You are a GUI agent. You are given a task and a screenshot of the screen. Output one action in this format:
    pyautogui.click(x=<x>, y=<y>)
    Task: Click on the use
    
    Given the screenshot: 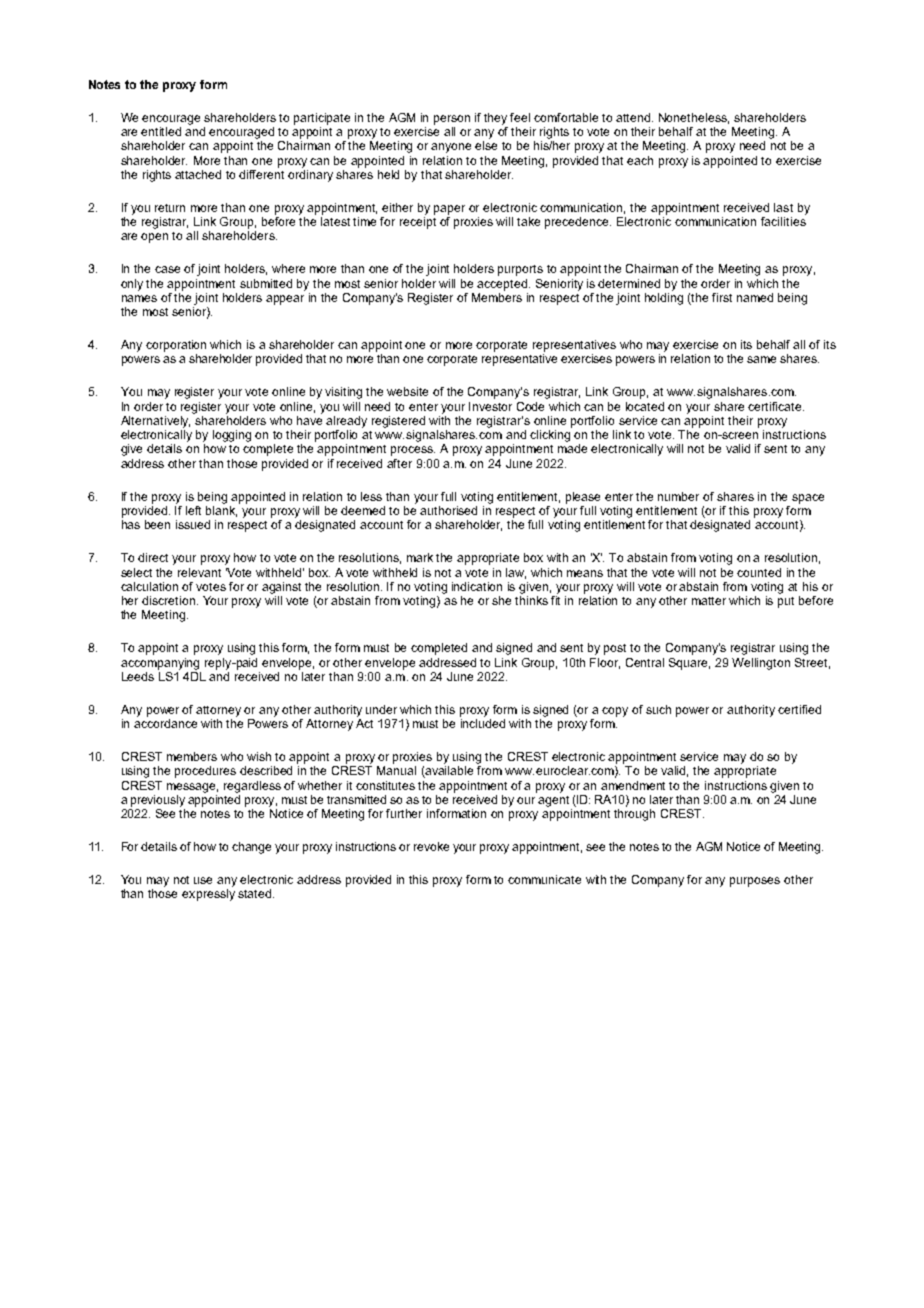 What is the action you would take?
    pyautogui.click(x=203, y=880)
